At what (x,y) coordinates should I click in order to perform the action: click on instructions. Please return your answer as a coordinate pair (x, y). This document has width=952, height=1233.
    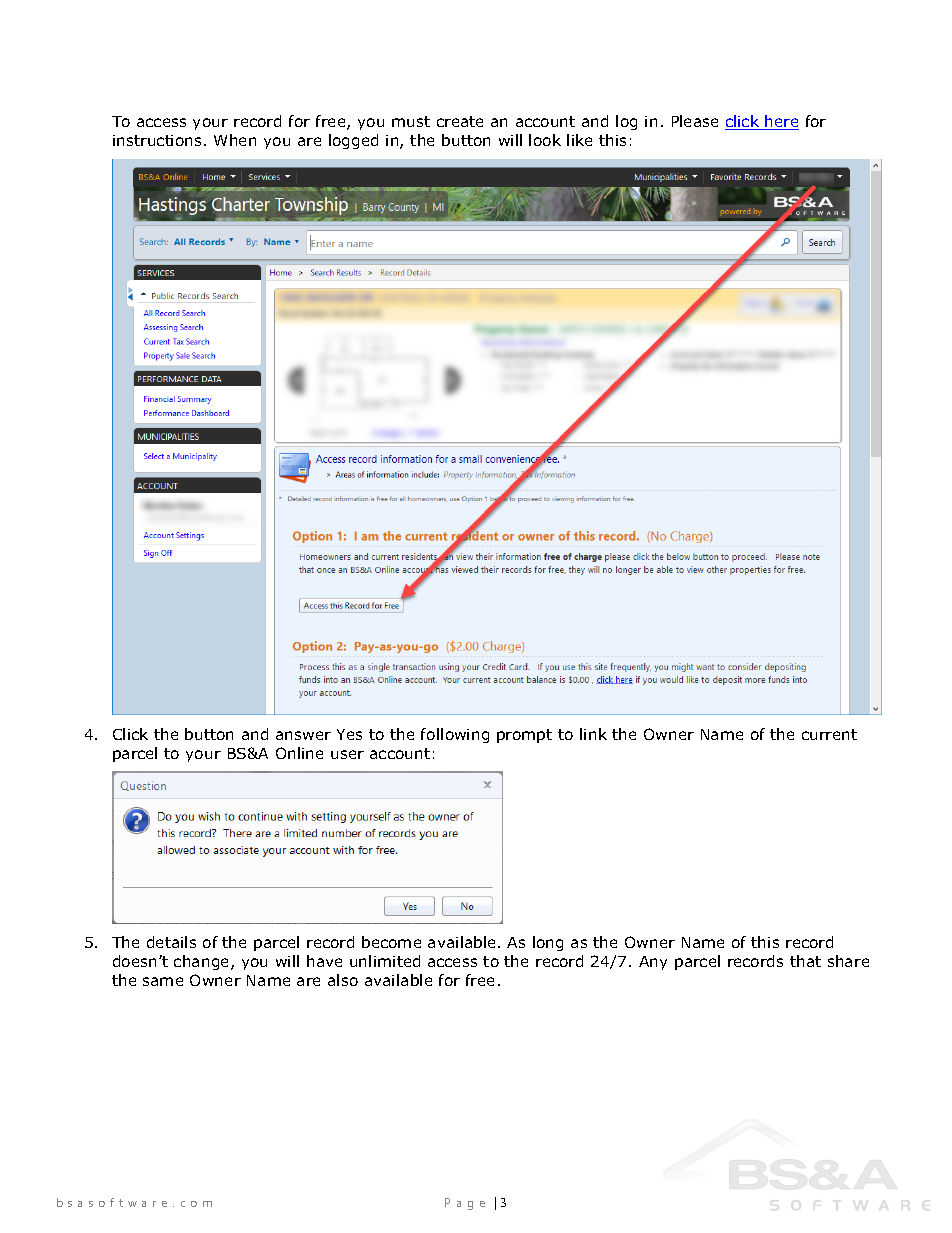
    Looking at the image, I should click on (159, 140).
